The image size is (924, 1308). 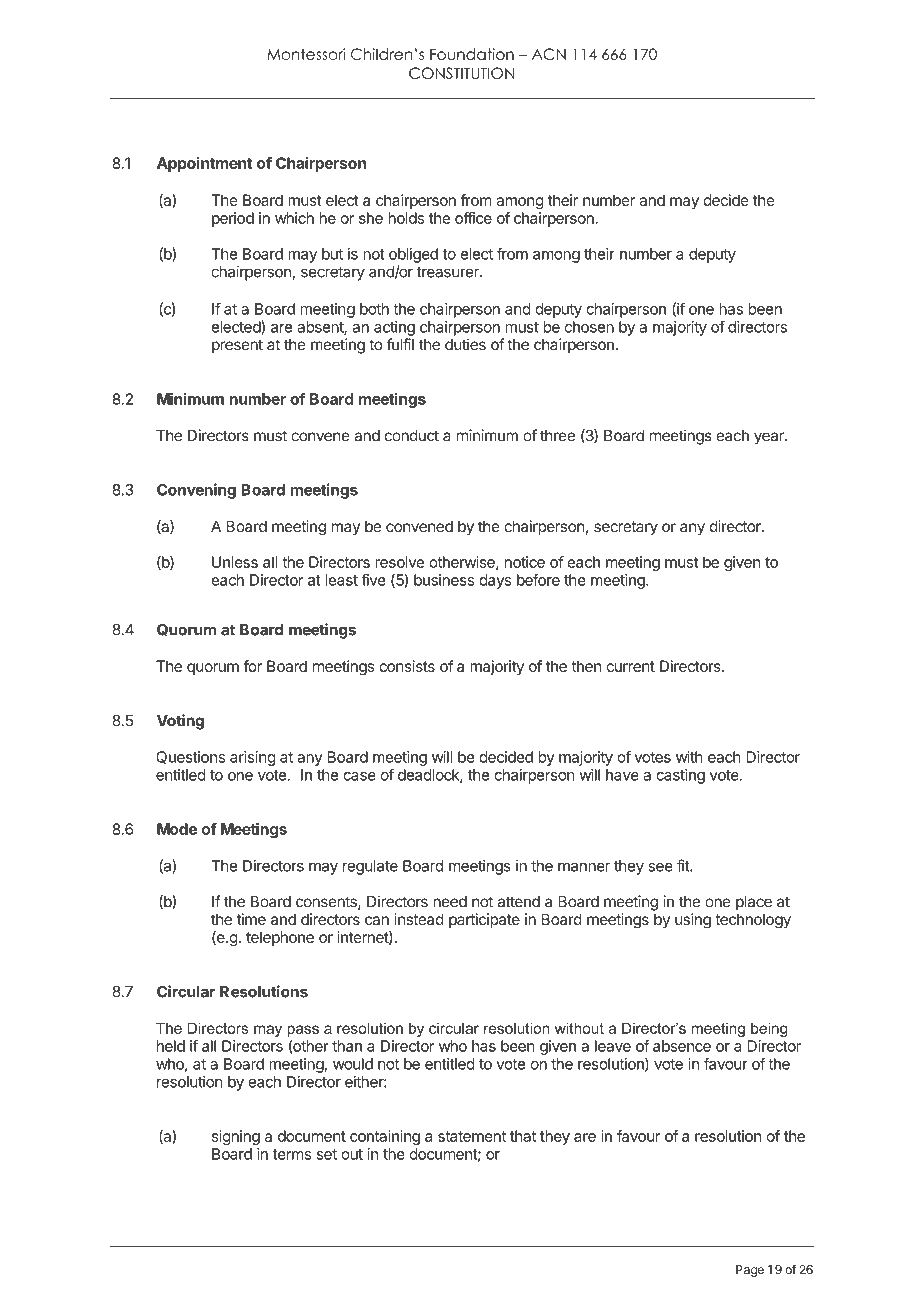 I want to click on Voting, so click(x=180, y=722).
